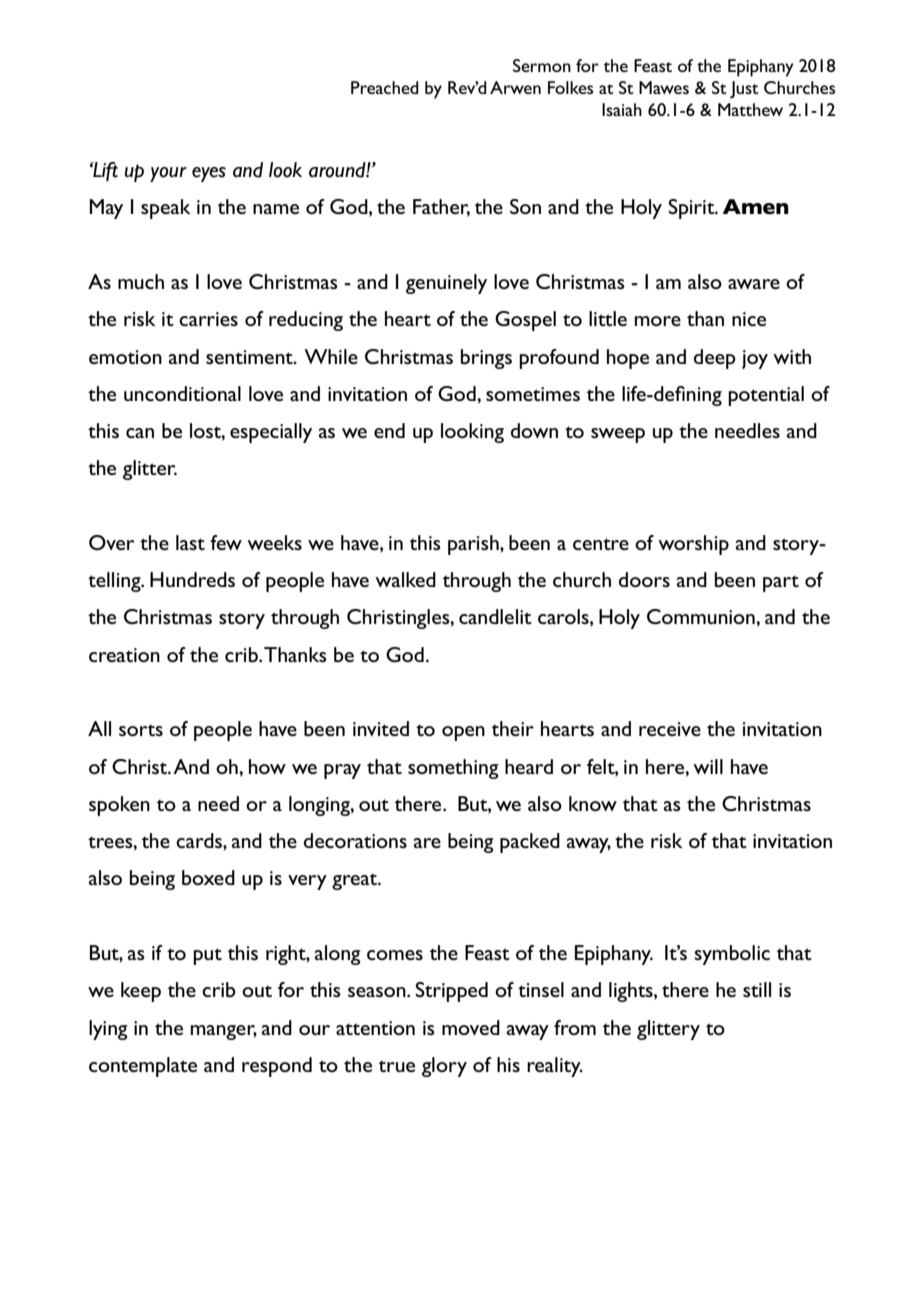  What do you see at coordinates (463, 733) in the document?
I see `open` at bounding box center [463, 733].
